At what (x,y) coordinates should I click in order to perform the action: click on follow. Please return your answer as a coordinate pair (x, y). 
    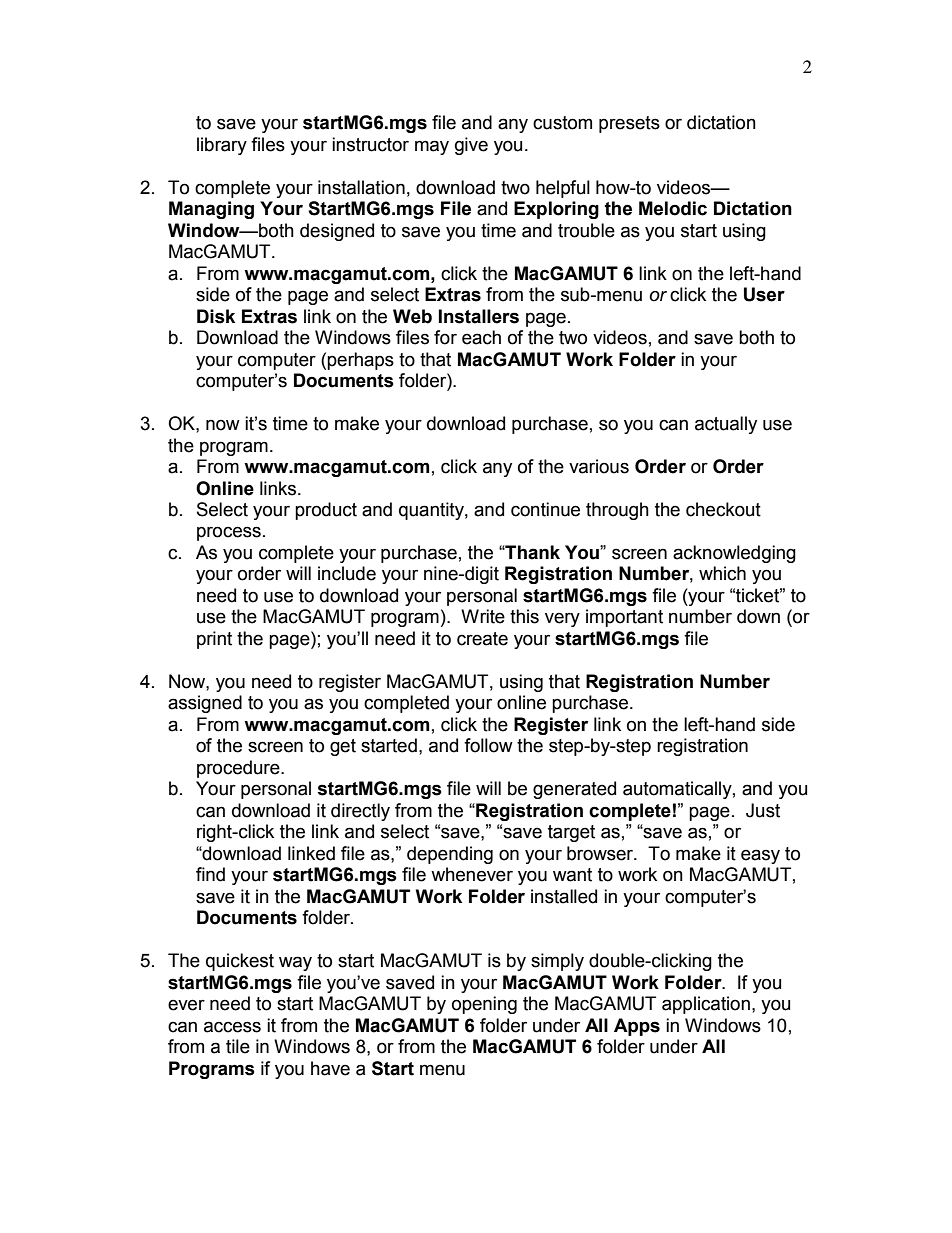
    Looking at the image, I should click on (488, 745).
